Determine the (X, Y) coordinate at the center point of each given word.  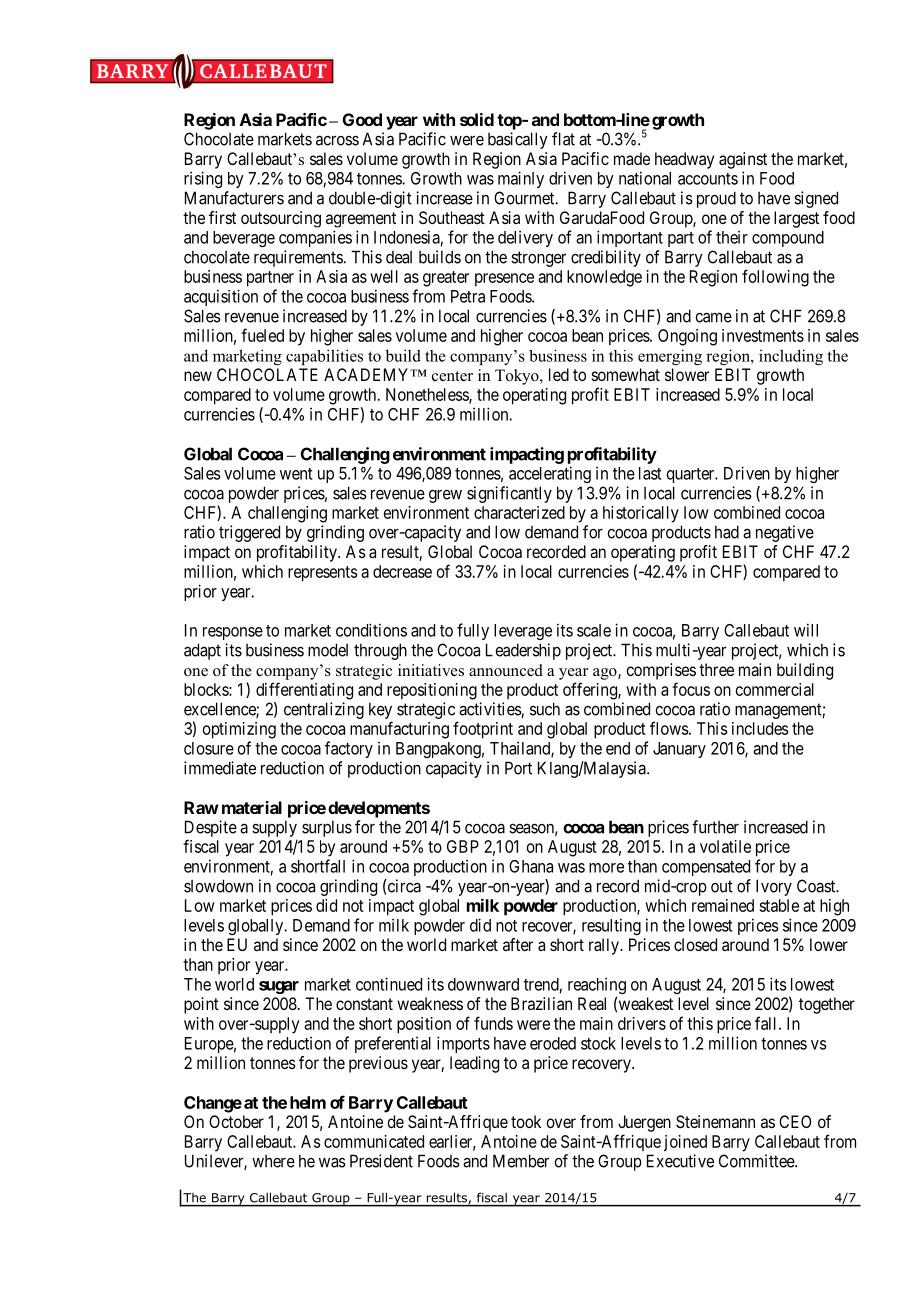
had (727, 532)
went (296, 474)
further (715, 827)
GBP (463, 846)
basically (518, 140)
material (252, 807)
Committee (757, 1161)
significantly (509, 494)
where (273, 1161)
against (743, 160)
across (337, 140)
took (526, 1121)
